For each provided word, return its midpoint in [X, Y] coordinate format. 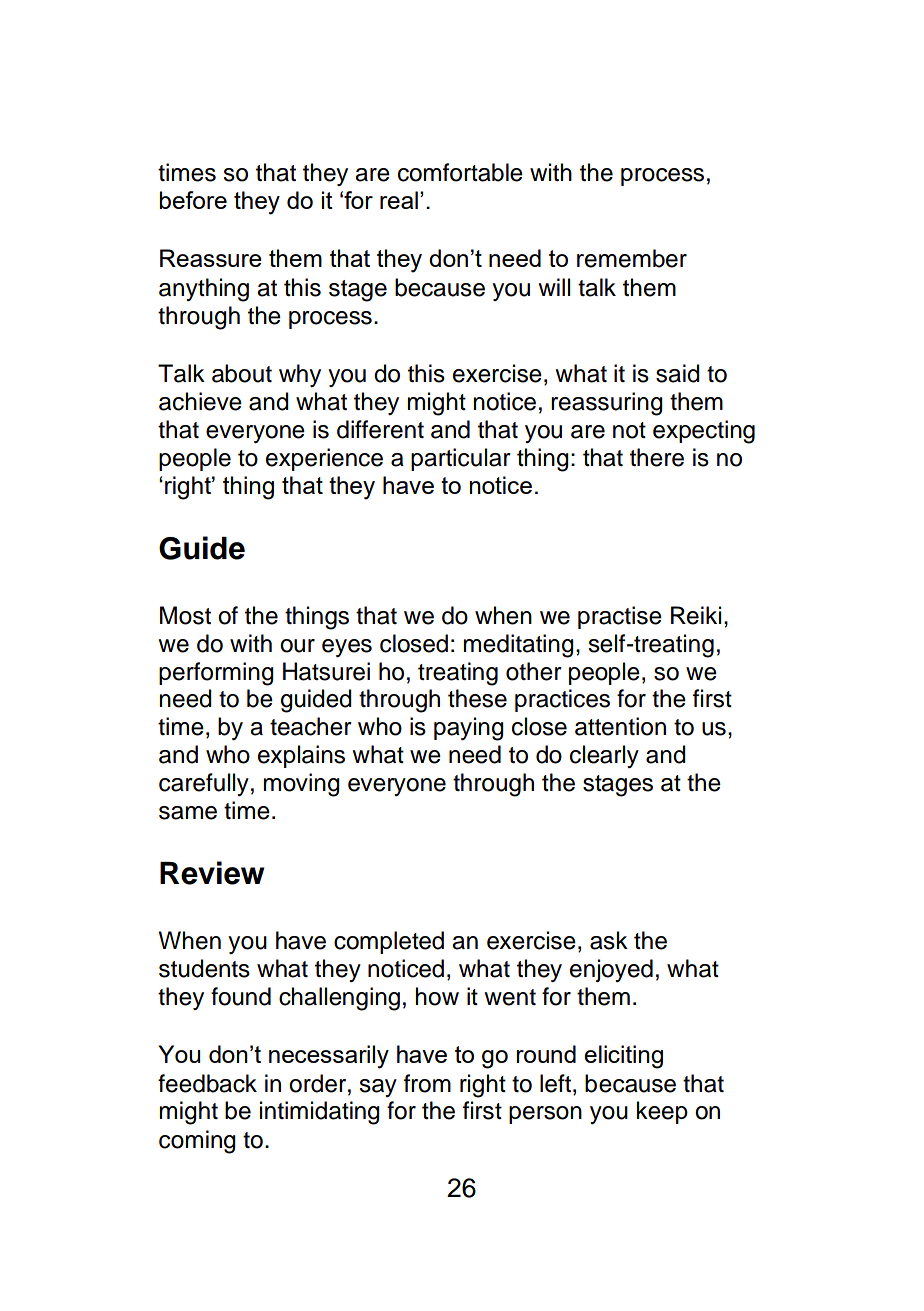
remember [632, 258]
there [657, 457]
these [477, 698]
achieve [200, 401]
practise [620, 617]
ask [609, 940]
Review [212, 873]
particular [461, 459]
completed [389, 942]
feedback [207, 1083]
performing [216, 674]
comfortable [460, 172]
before [193, 200]
